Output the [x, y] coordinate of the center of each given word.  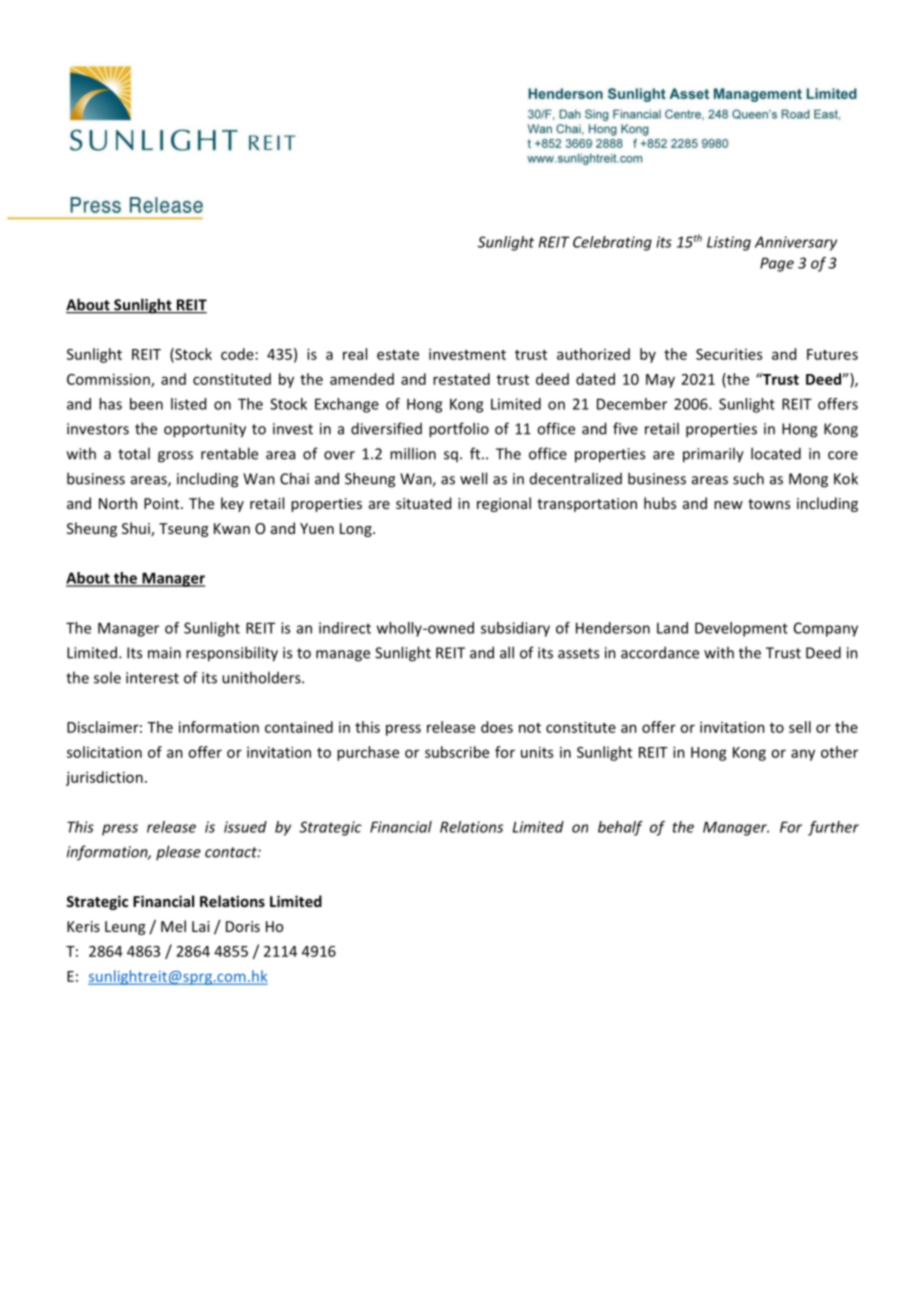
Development [741, 629]
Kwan [232, 528]
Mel [173, 926]
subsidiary [515, 629]
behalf [620, 828]
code [237, 354]
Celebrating [612, 243]
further [833, 828]
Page [777, 264]
